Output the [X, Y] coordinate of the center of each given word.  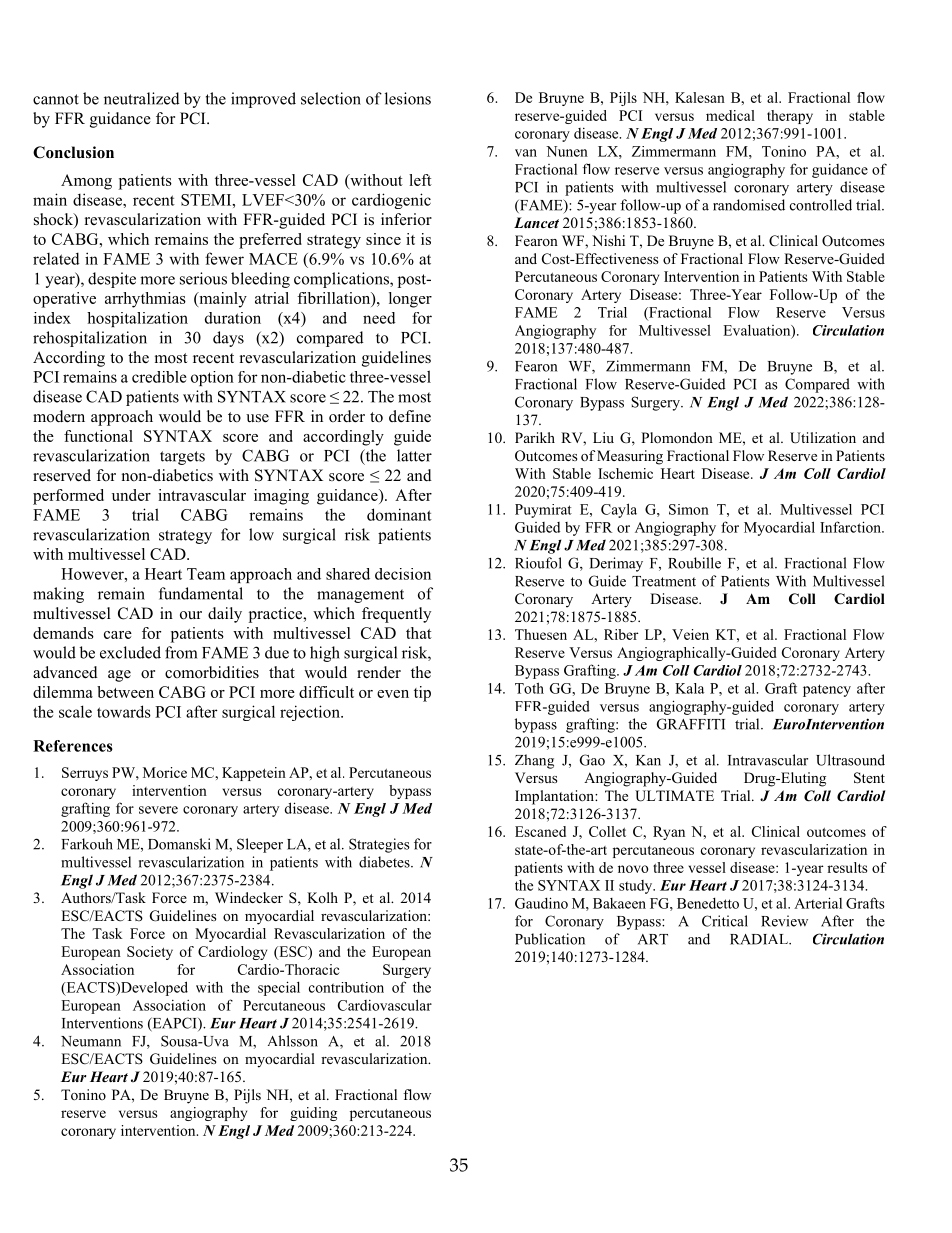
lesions [408, 98]
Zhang [534, 761]
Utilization [823, 438]
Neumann [91, 1041]
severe [158, 810]
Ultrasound [850, 760]
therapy [790, 117]
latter [414, 455]
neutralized [142, 98]
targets [182, 458]
